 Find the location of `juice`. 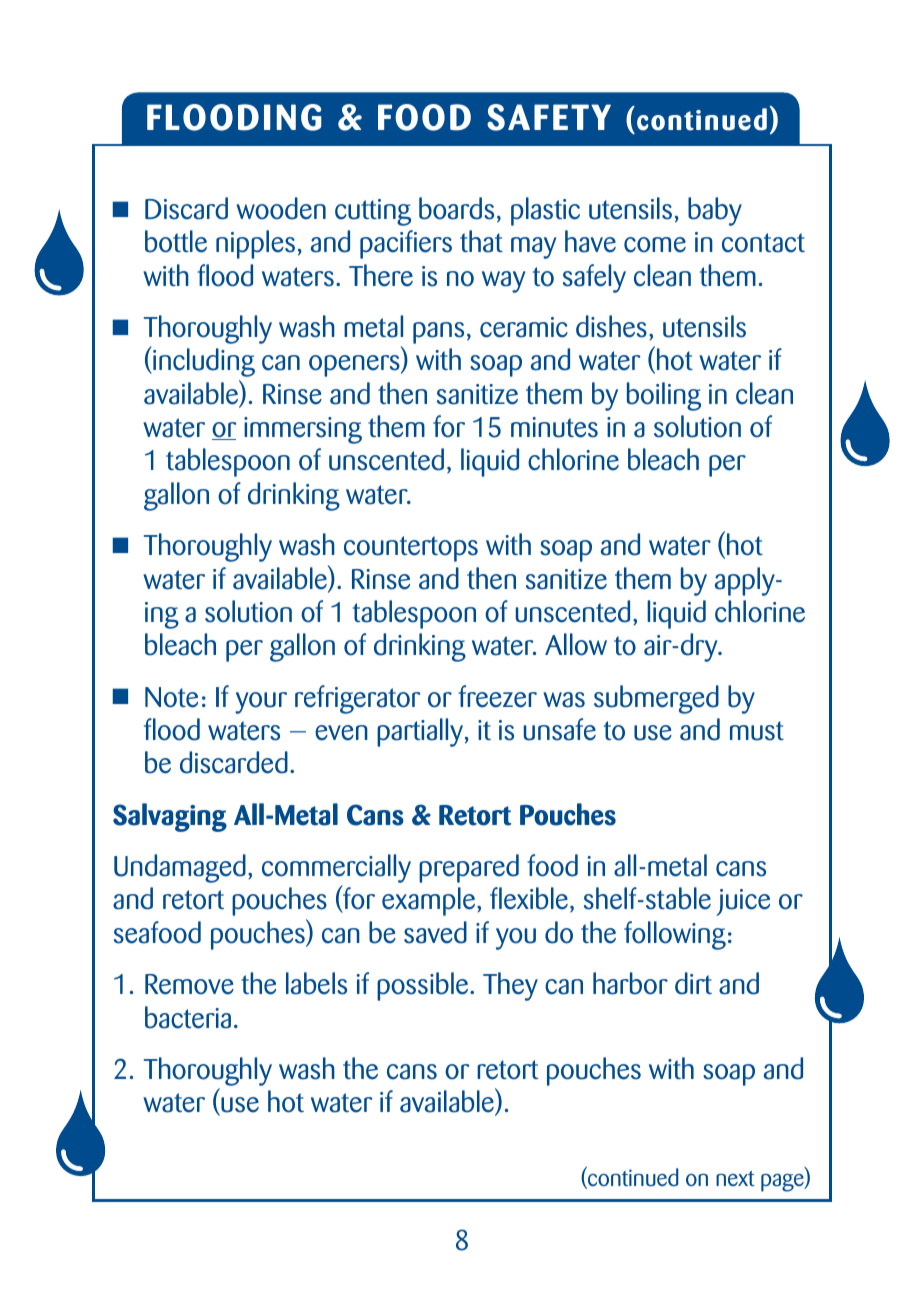

juice is located at coordinates (743, 902).
